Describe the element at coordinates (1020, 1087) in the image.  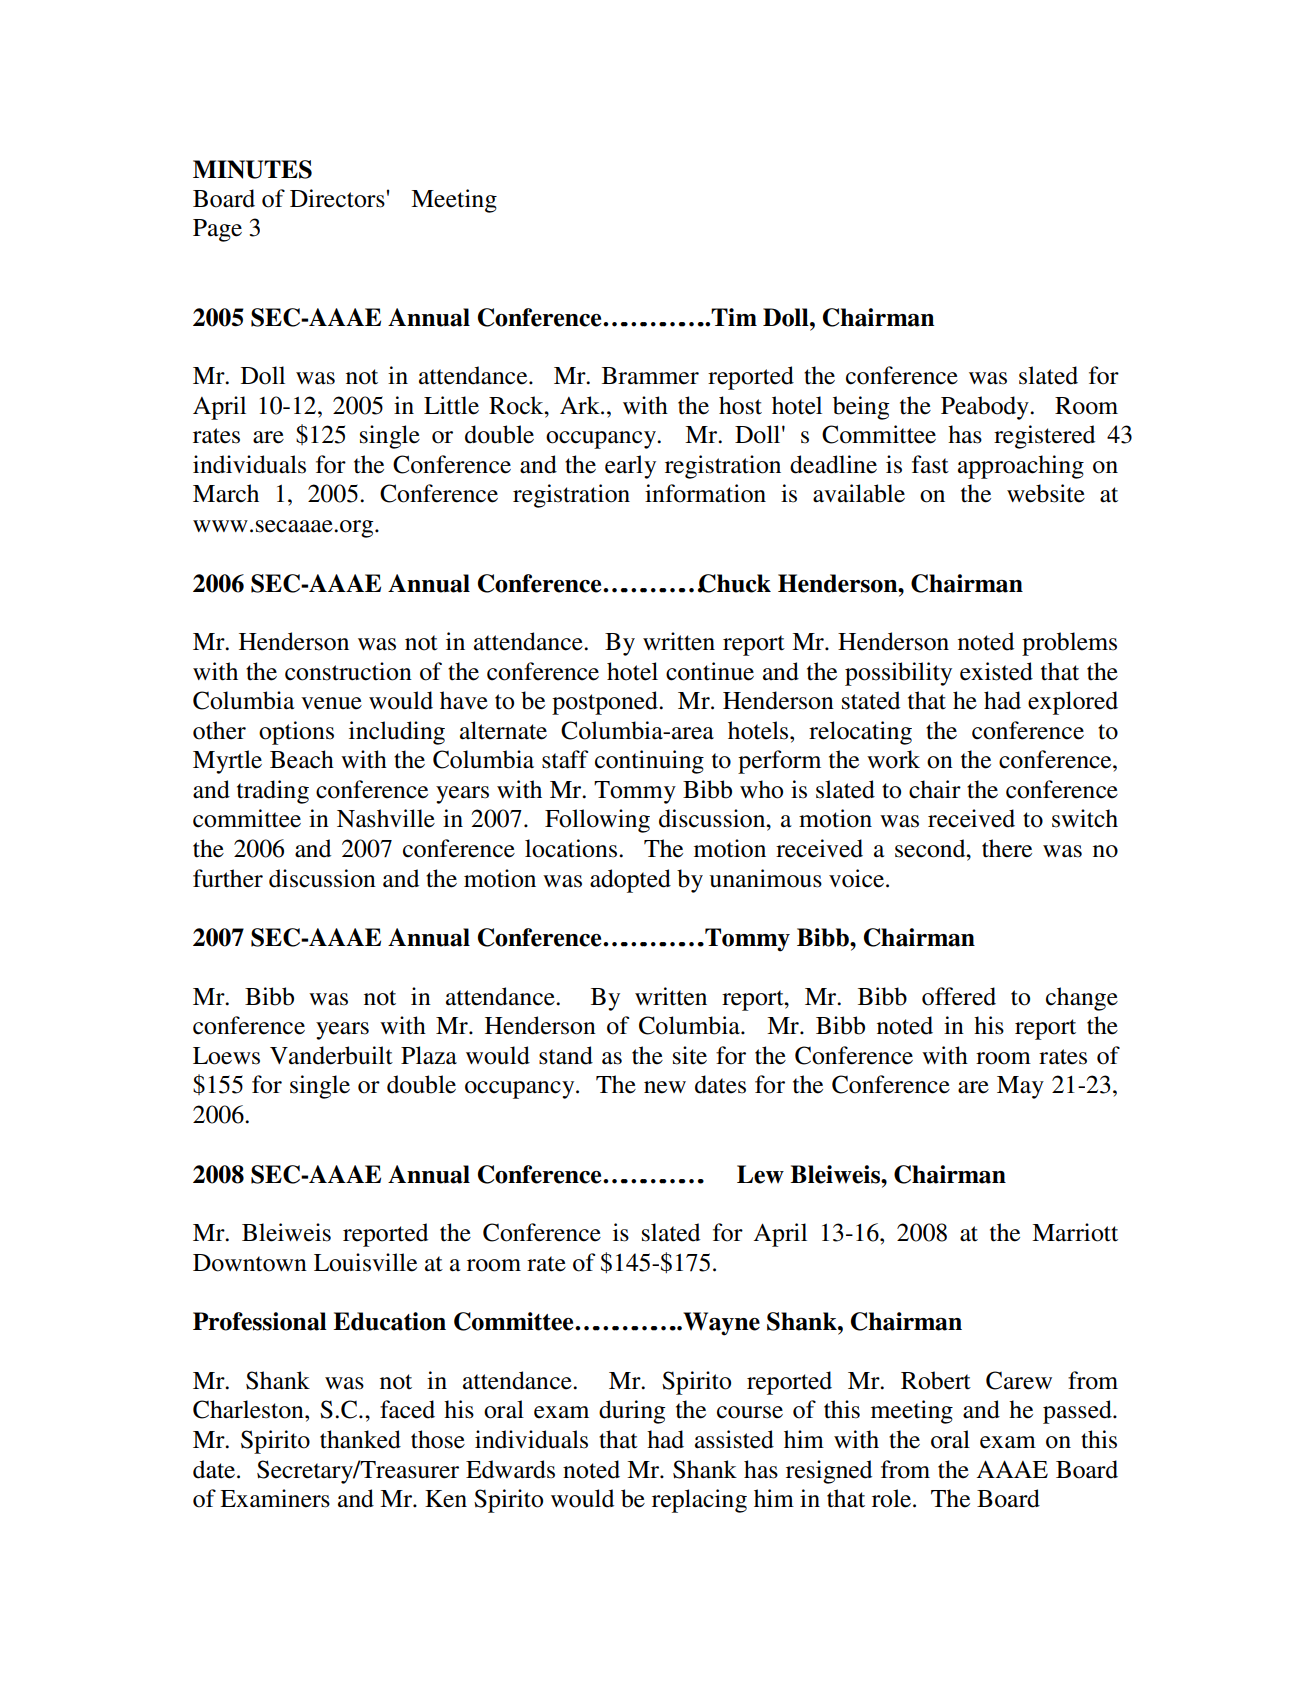
I see `May` at that location.
